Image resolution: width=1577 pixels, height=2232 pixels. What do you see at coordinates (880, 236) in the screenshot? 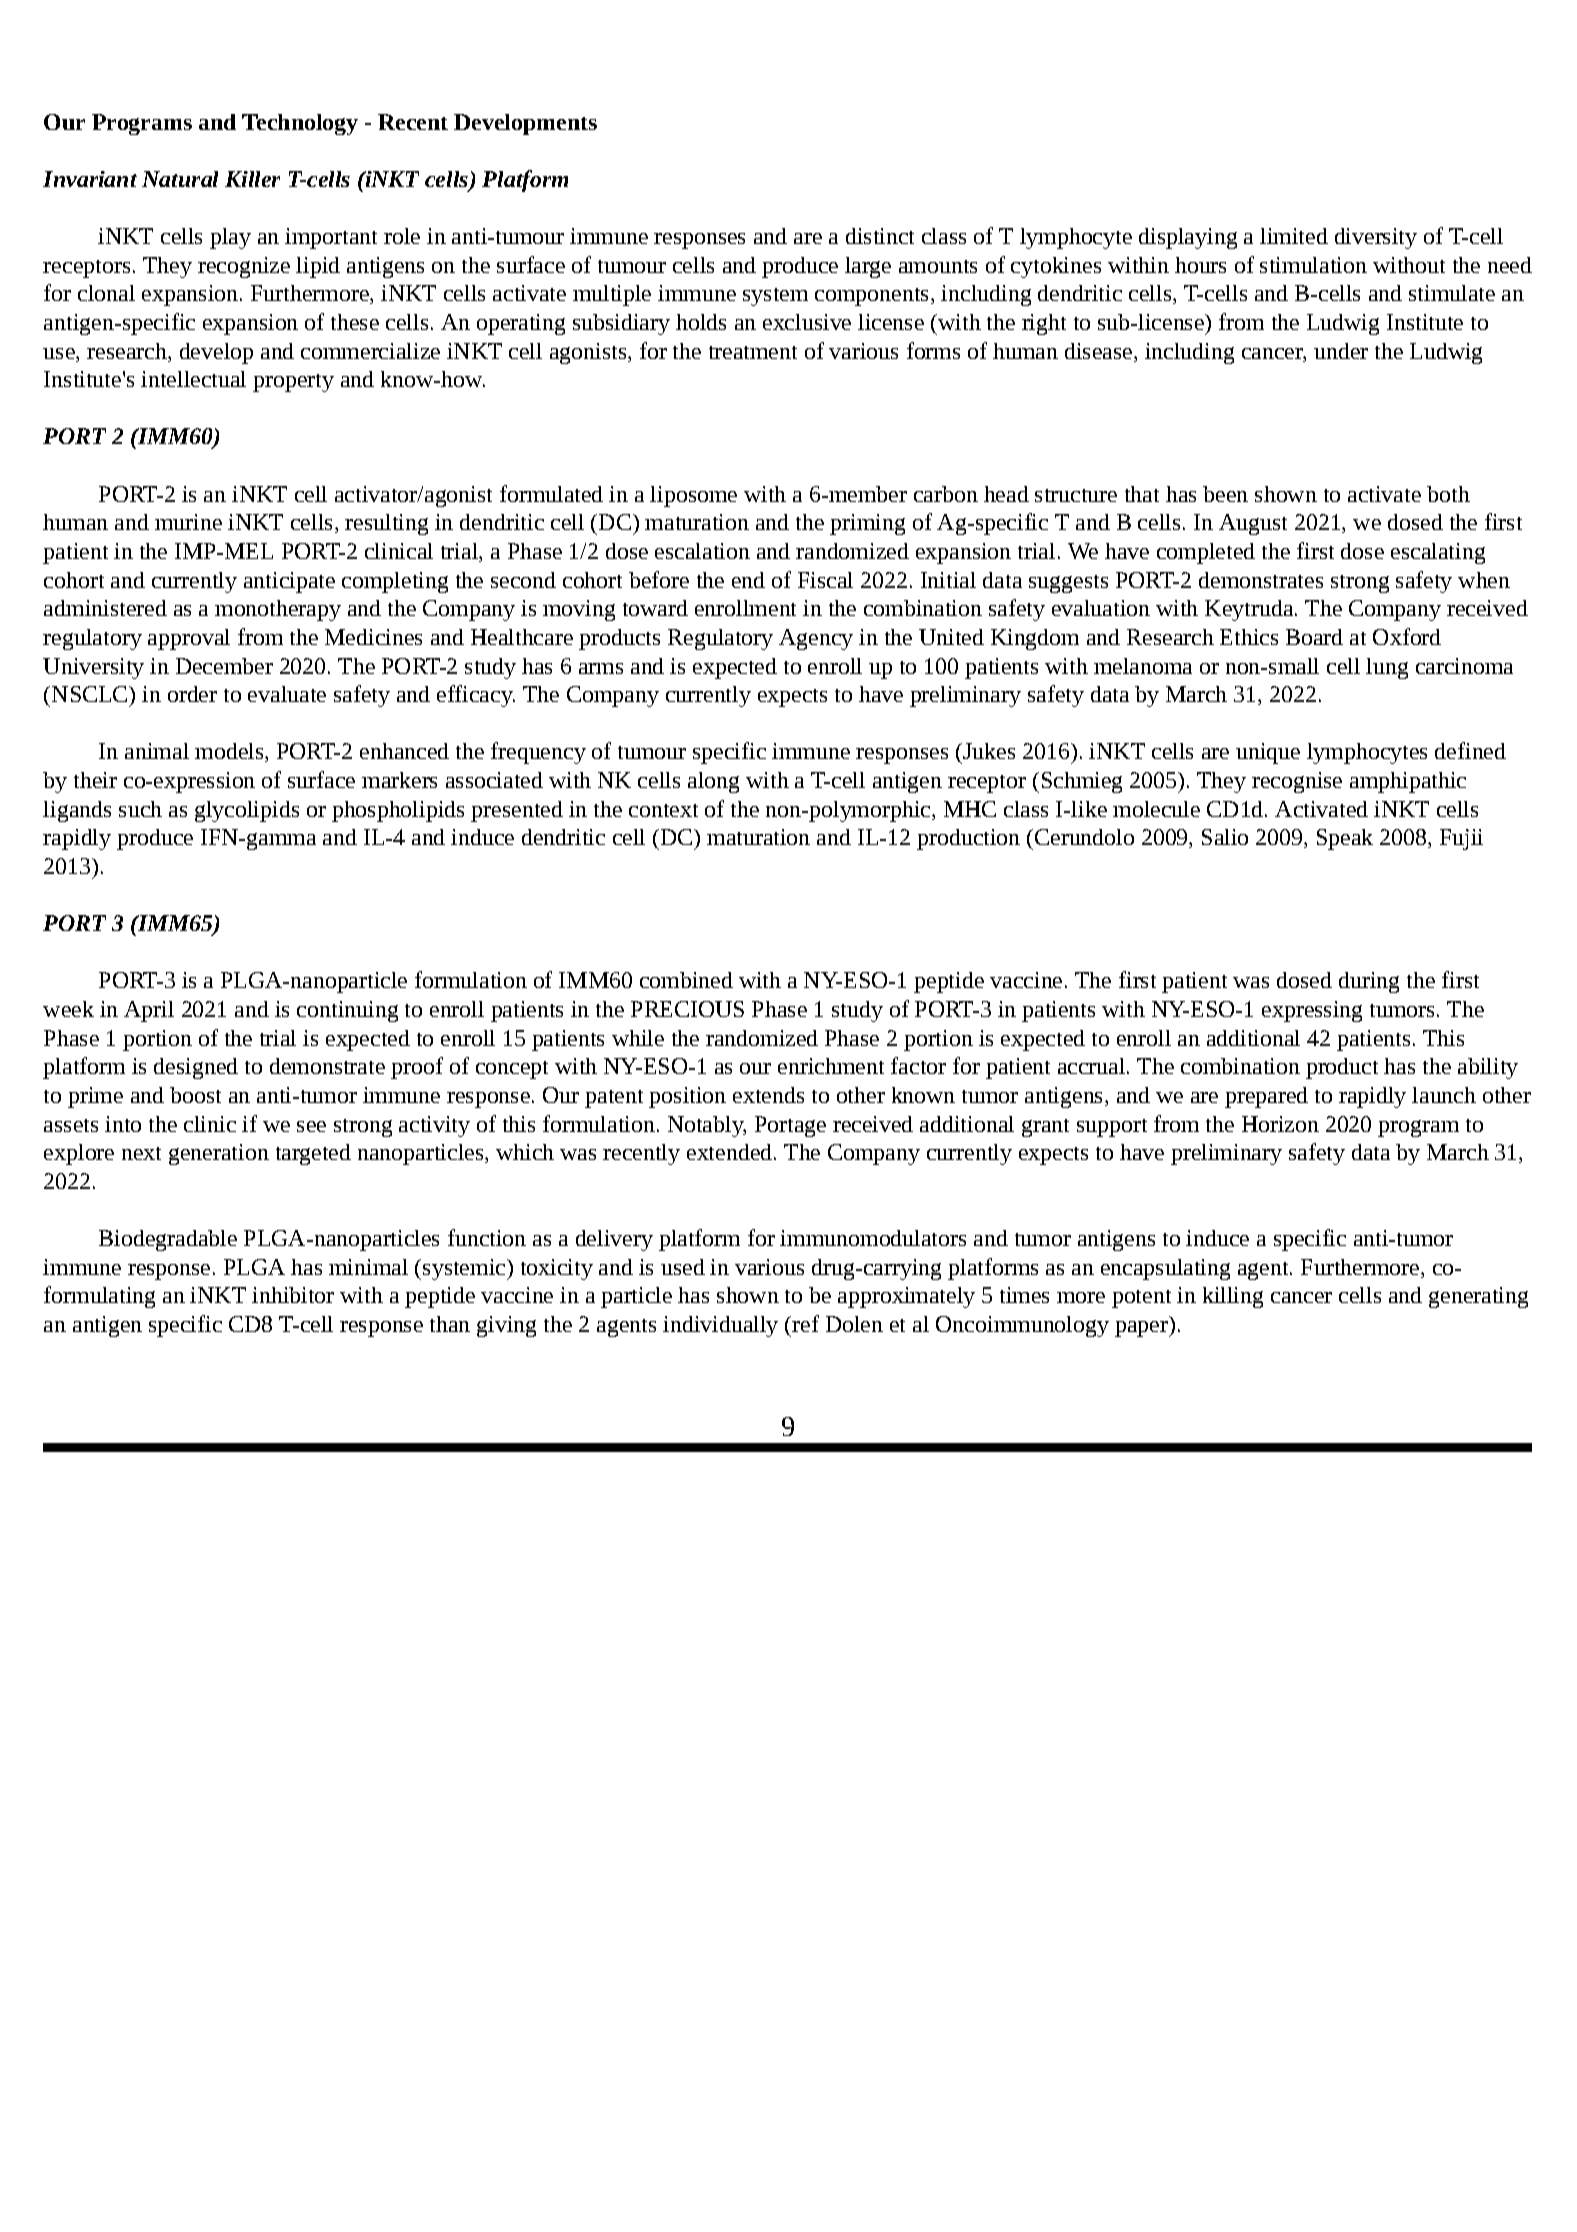
I see `distinct` at bounding box center [880, 236].
